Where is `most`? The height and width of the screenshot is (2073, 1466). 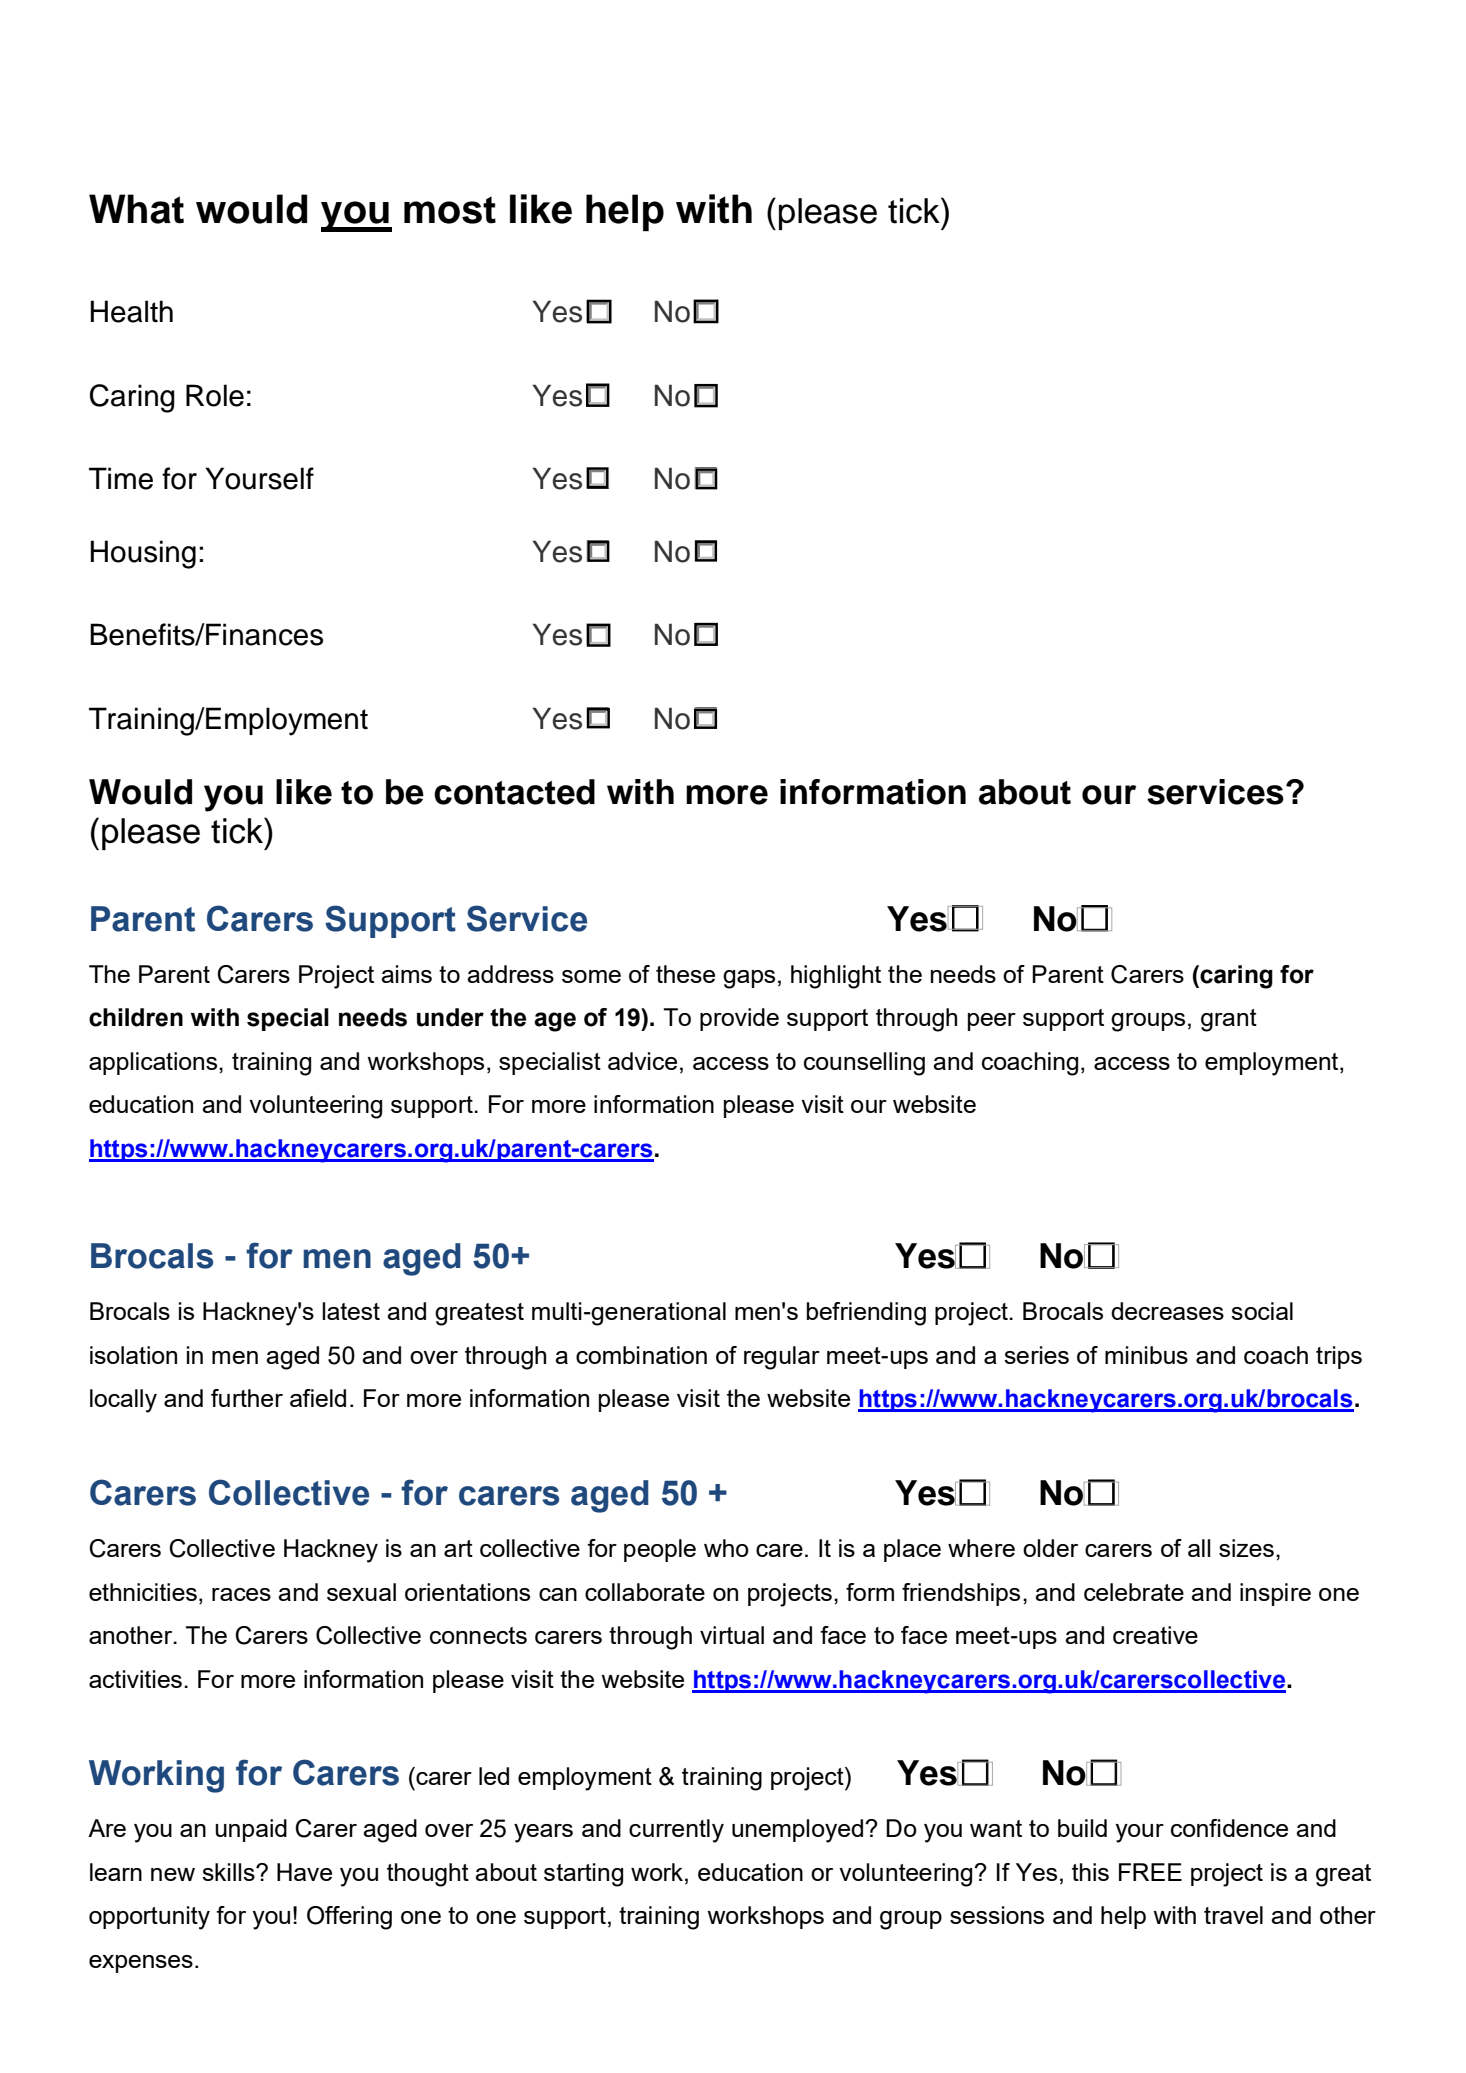 most is located at coordinates (450, 210).
